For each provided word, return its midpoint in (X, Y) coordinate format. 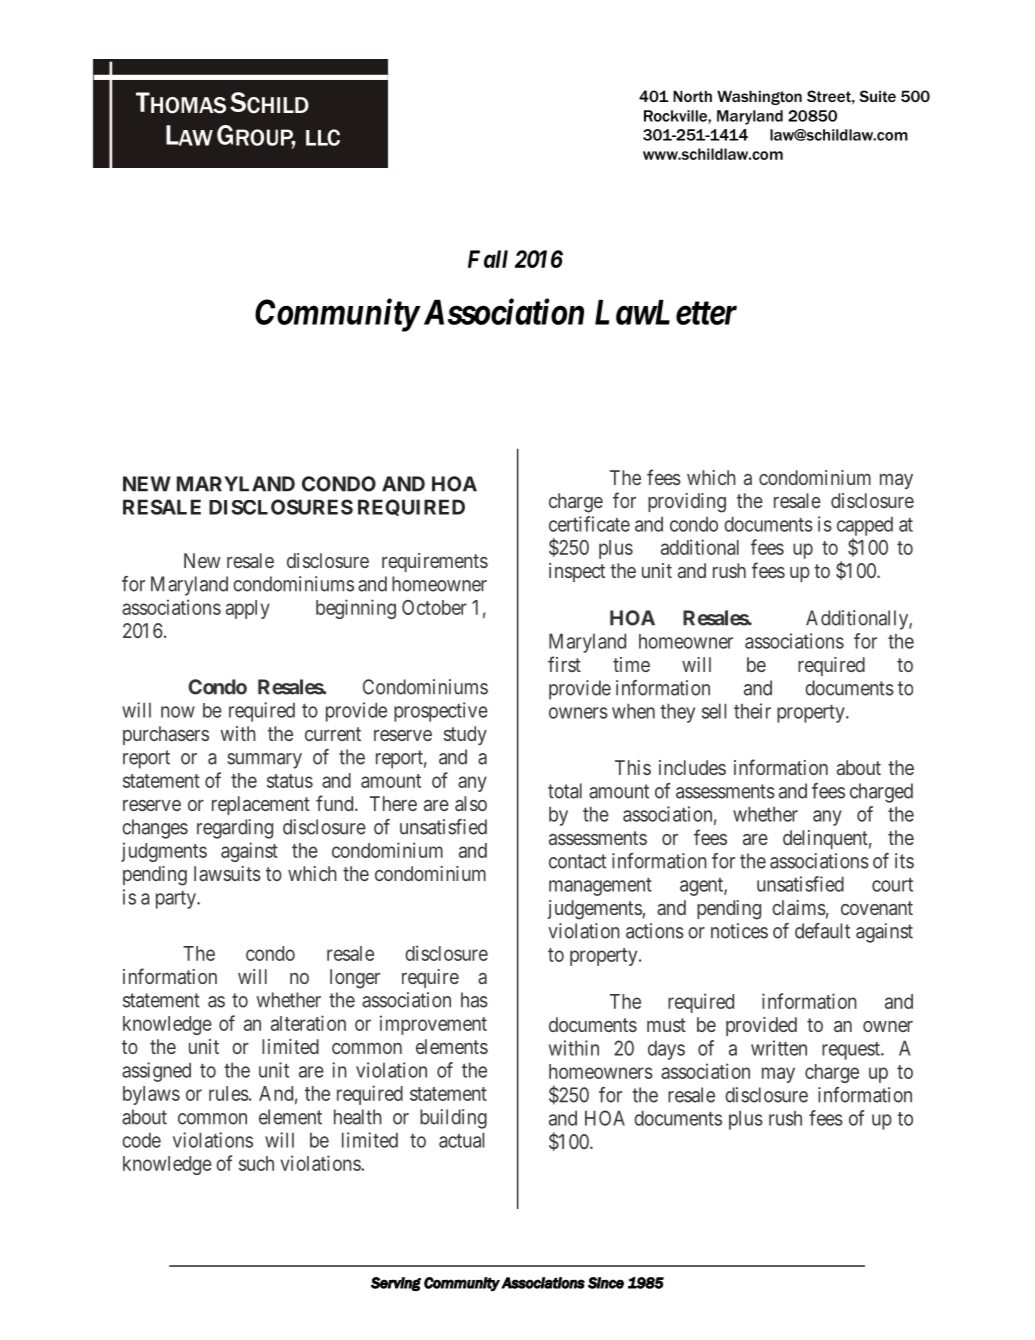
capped (865, 526)
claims (799, 907)
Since (606, 1283)
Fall (488, 259)
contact (577, 861)
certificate (589, 524)
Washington (759, 97)
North (692, 96)
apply (248, 609)
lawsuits (227, 873)
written (779, 1048)
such (256, 1163)
